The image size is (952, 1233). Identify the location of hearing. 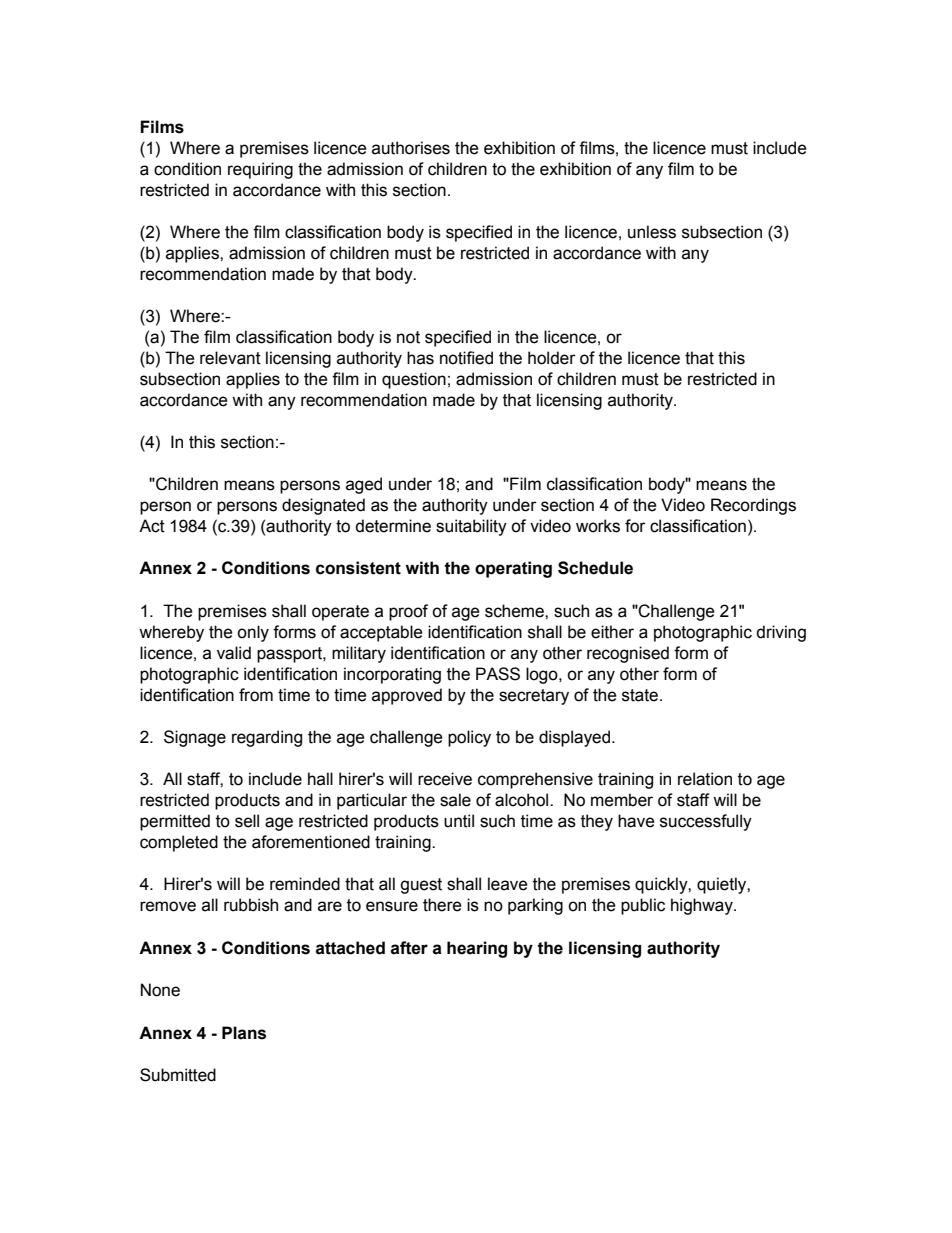
(477, 949).
